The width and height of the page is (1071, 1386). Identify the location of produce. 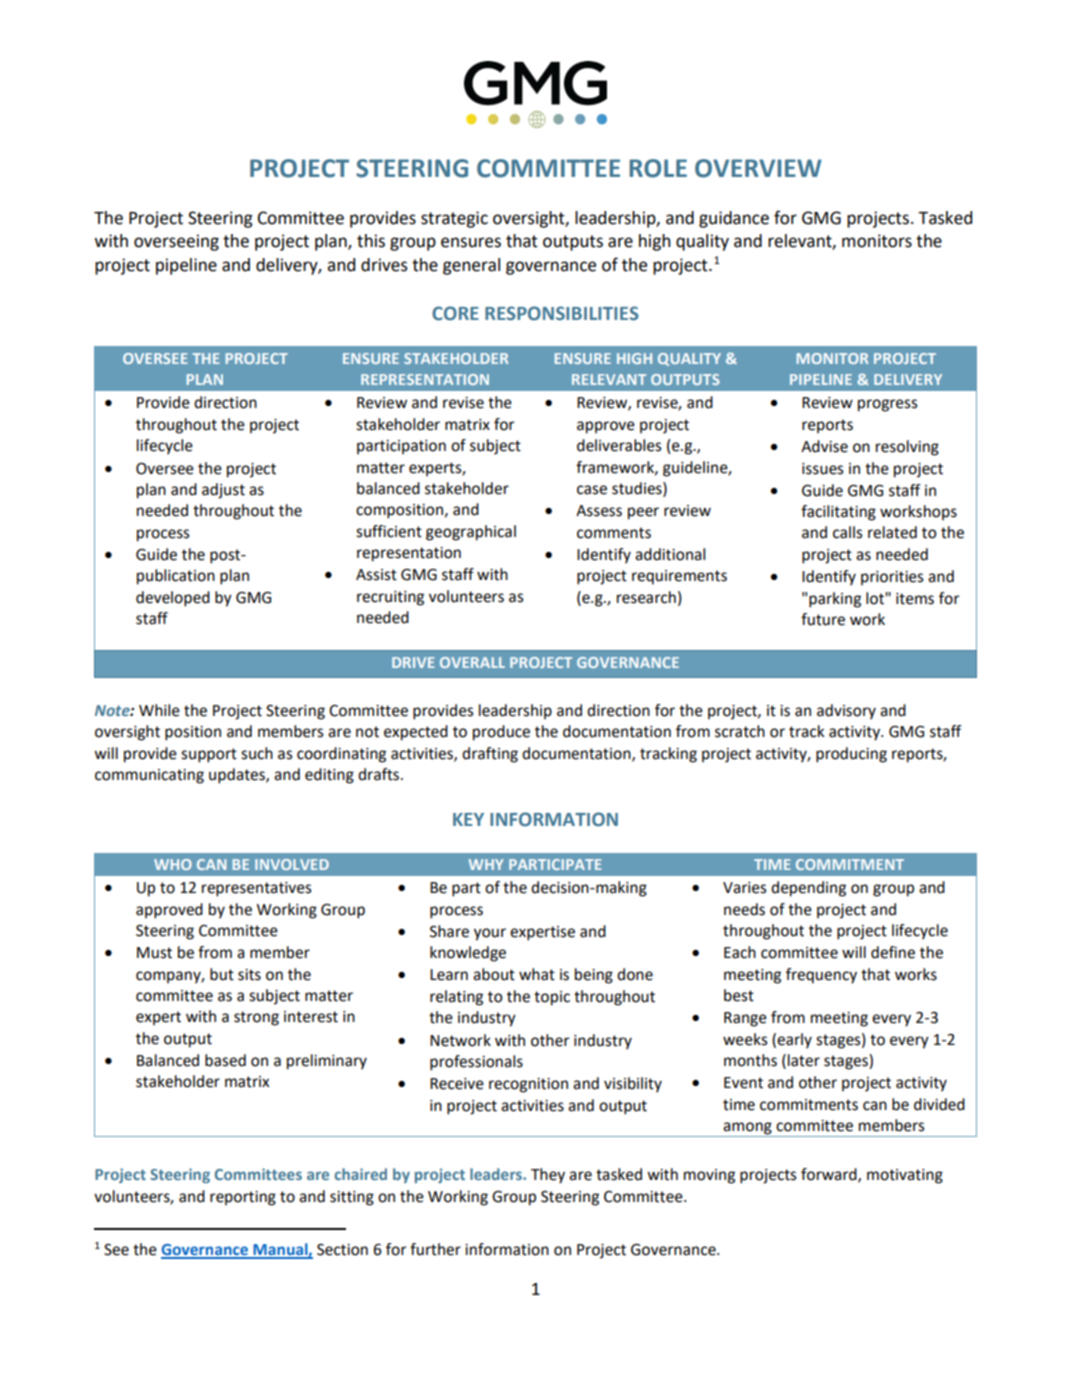
(501, 733).
